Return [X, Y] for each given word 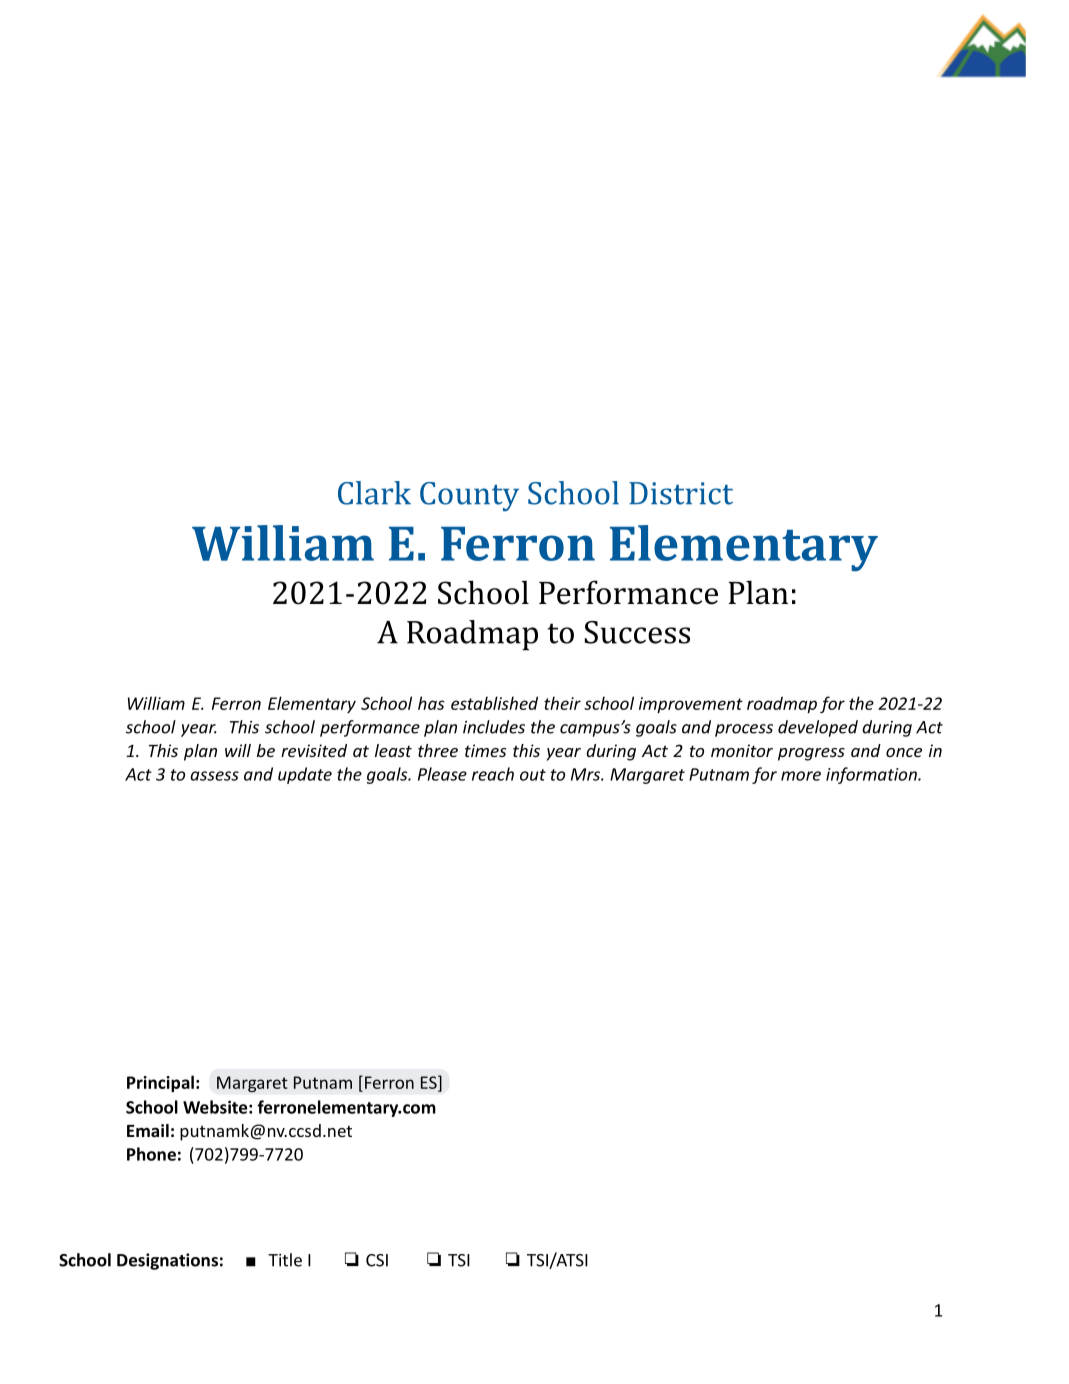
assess [214, 776]
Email [148, 1130]
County [469, 497]
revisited [314, 750]
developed [818, 728]
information [872, 775]
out [533, 775]
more [801, 776]
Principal [160, 1083]
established [494, 703]
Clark [374, 493]
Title [285, 1260]
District [681, 493]
